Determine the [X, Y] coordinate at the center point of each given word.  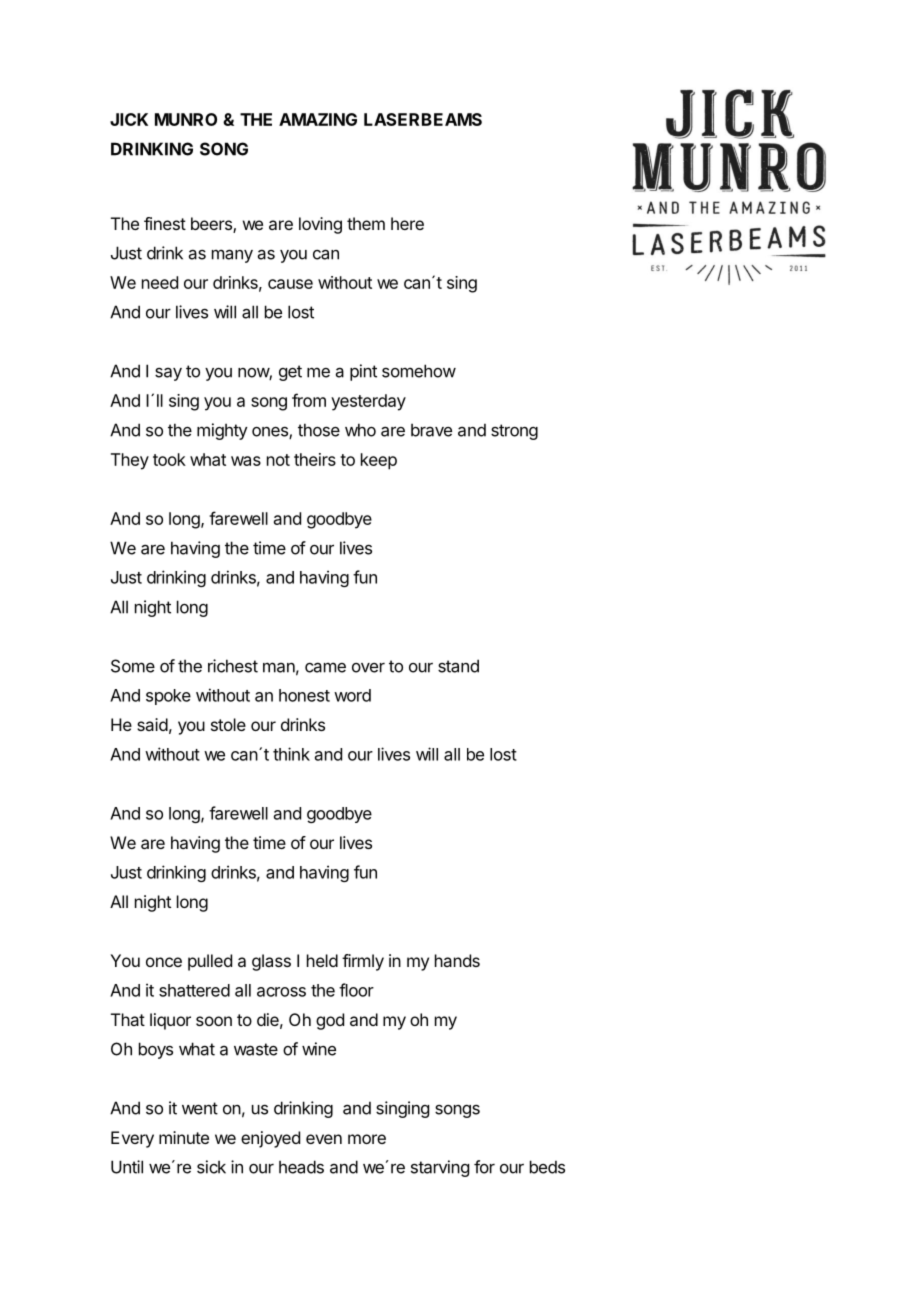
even [324, 1139]
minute [184, 1137]
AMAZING [318, 119]
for [484, 1167]
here [407, 223]
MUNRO [186, 119]
